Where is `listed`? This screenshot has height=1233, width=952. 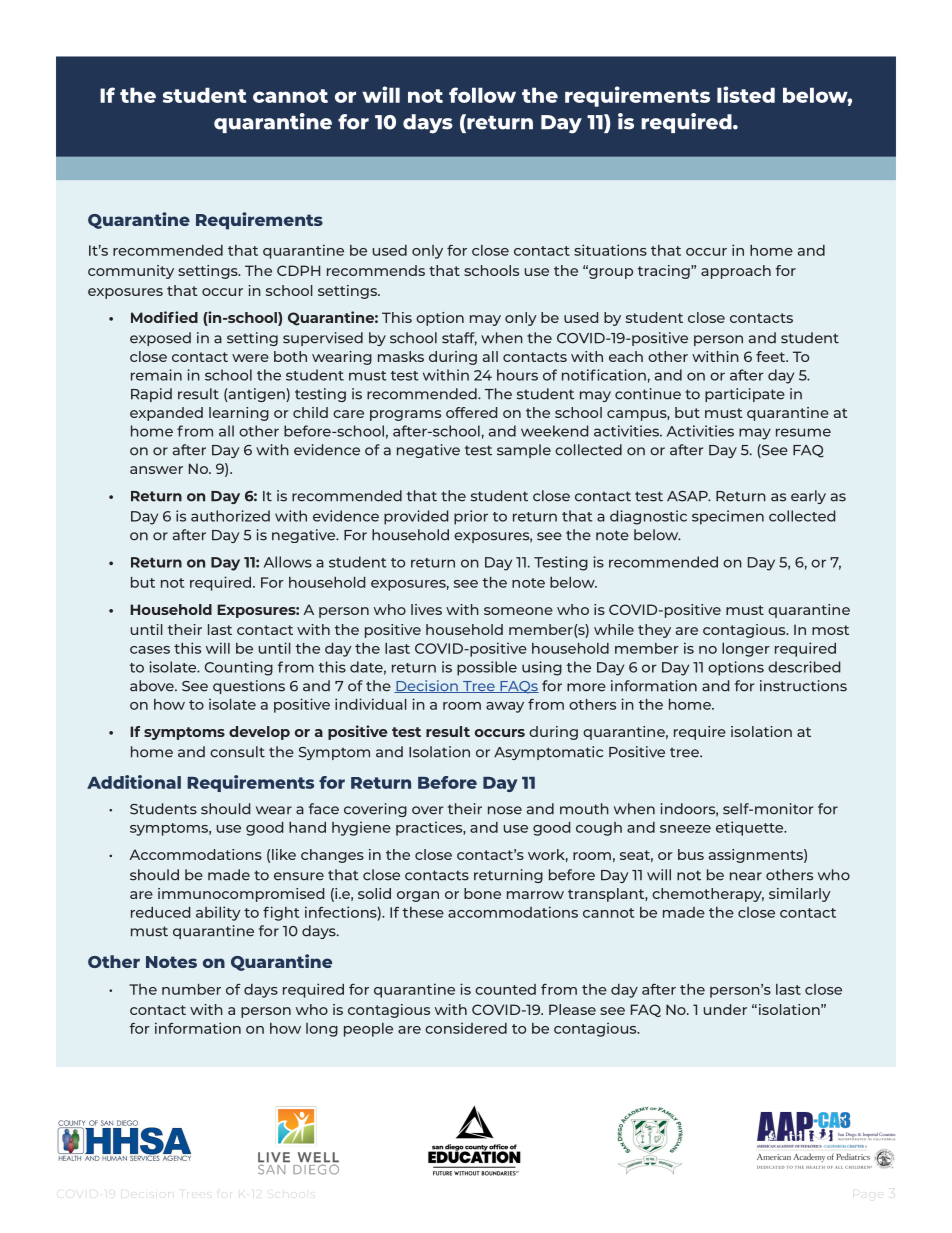
listed is located at coordinates (746, 94).
